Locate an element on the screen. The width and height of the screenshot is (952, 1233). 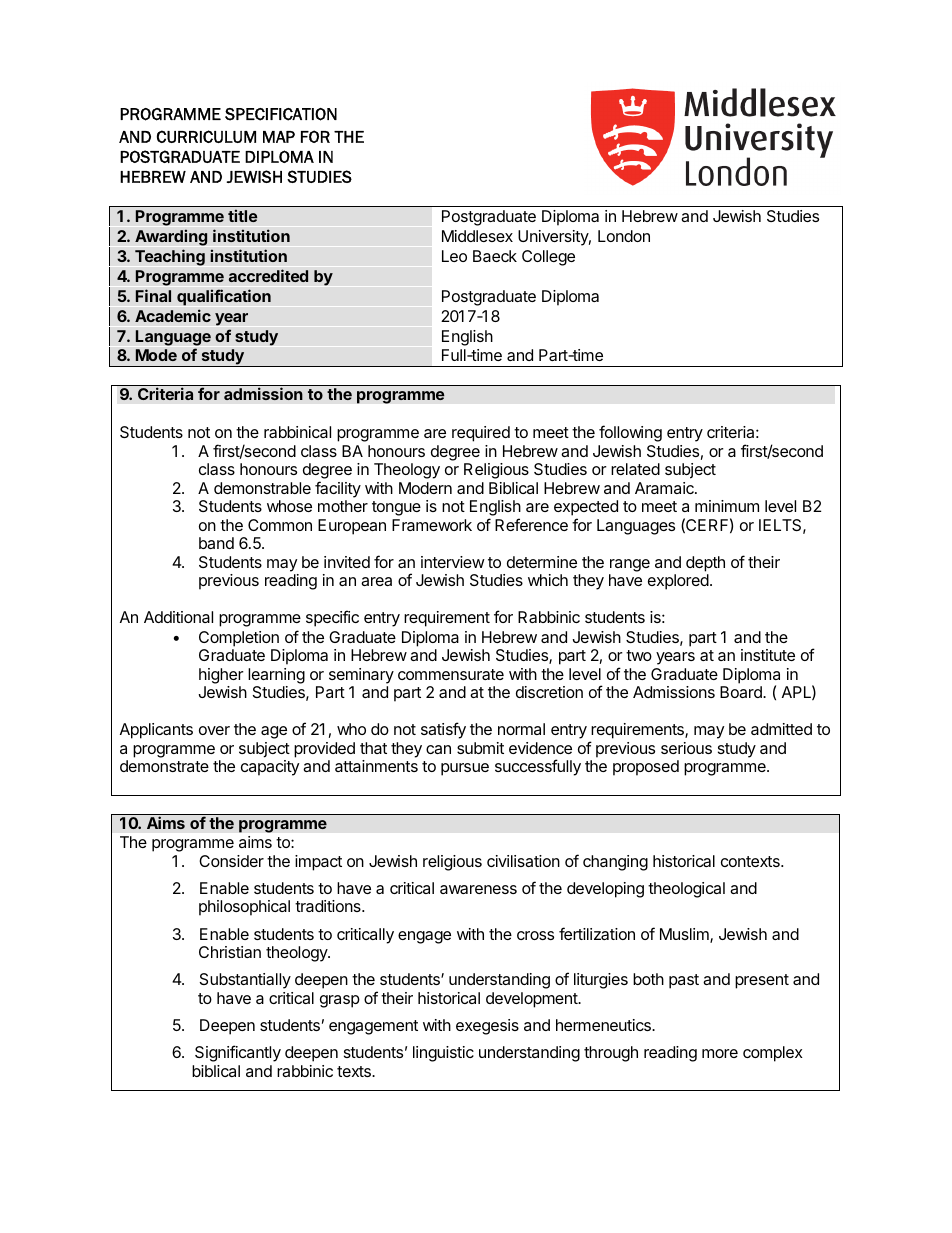
proposed is located at coordinates (646, 768).
